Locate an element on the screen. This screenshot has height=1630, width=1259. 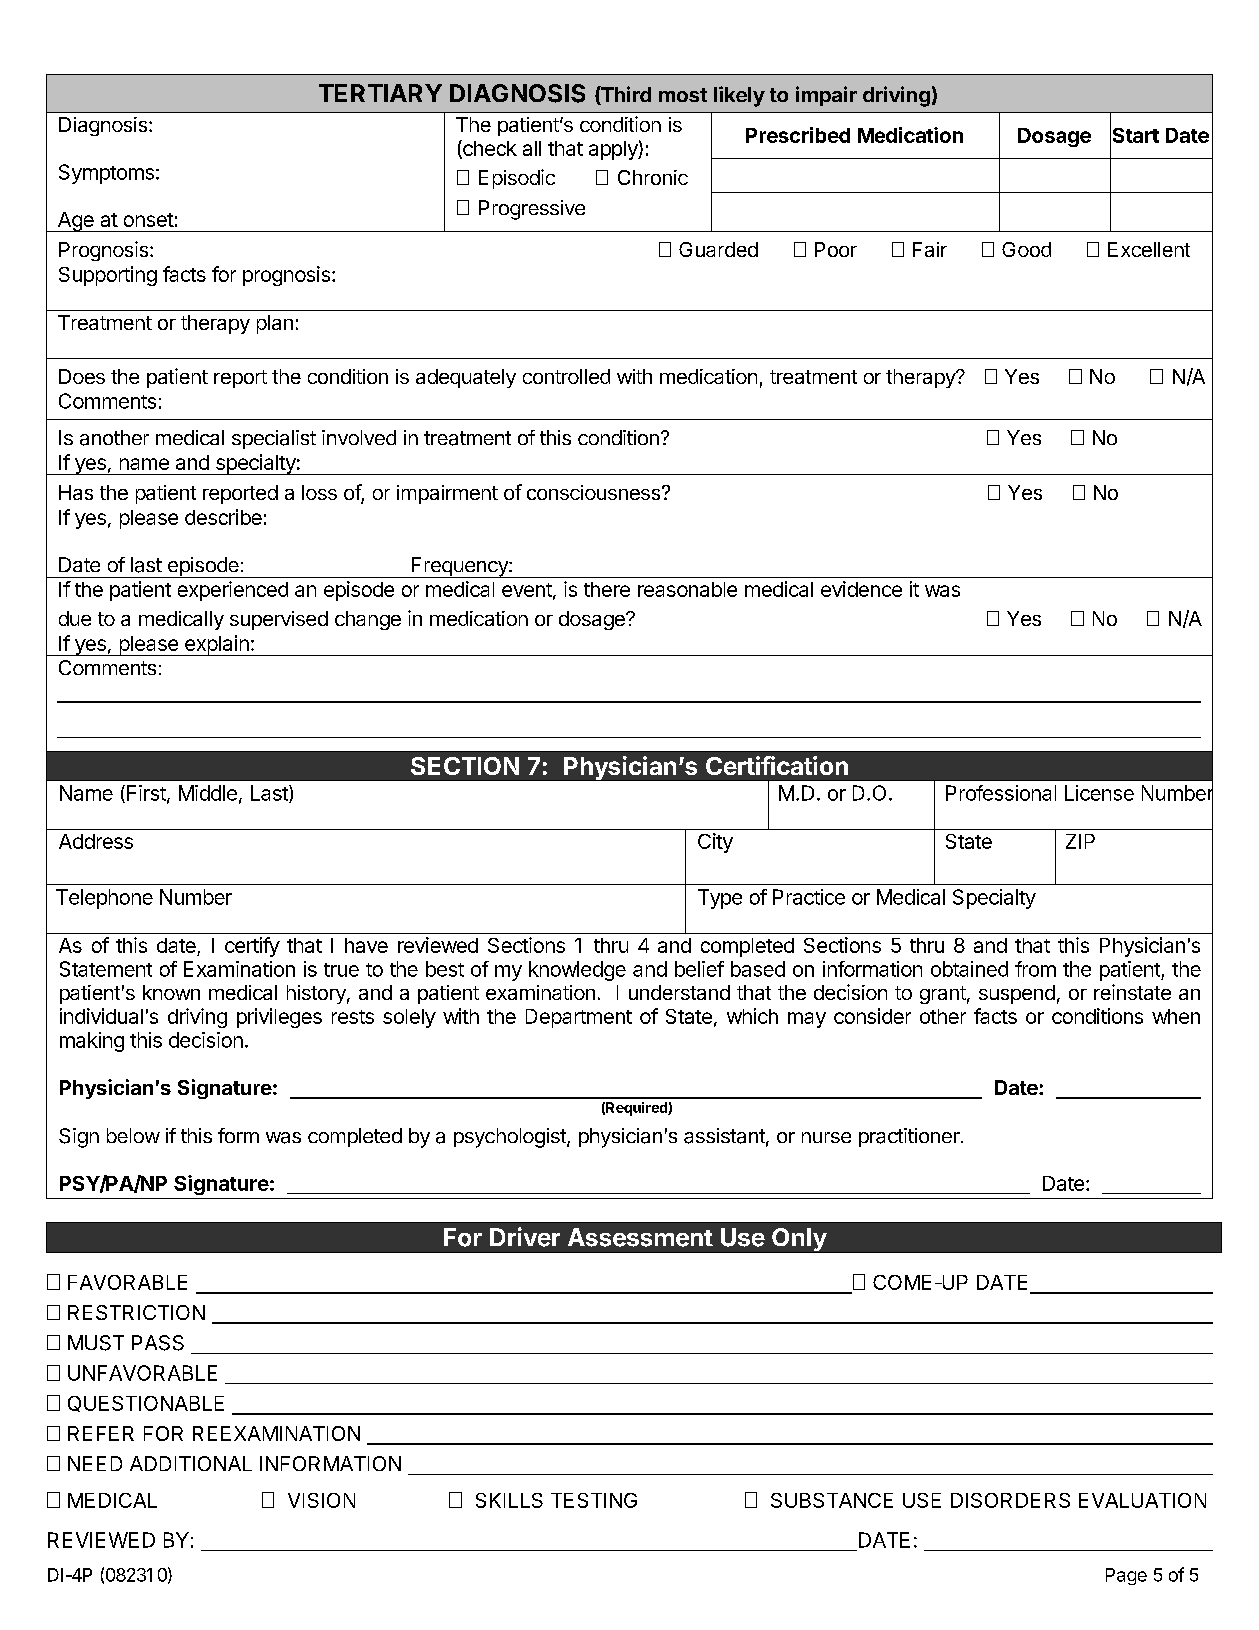
DISORDERS is located at coordinates (1010, 1500).
